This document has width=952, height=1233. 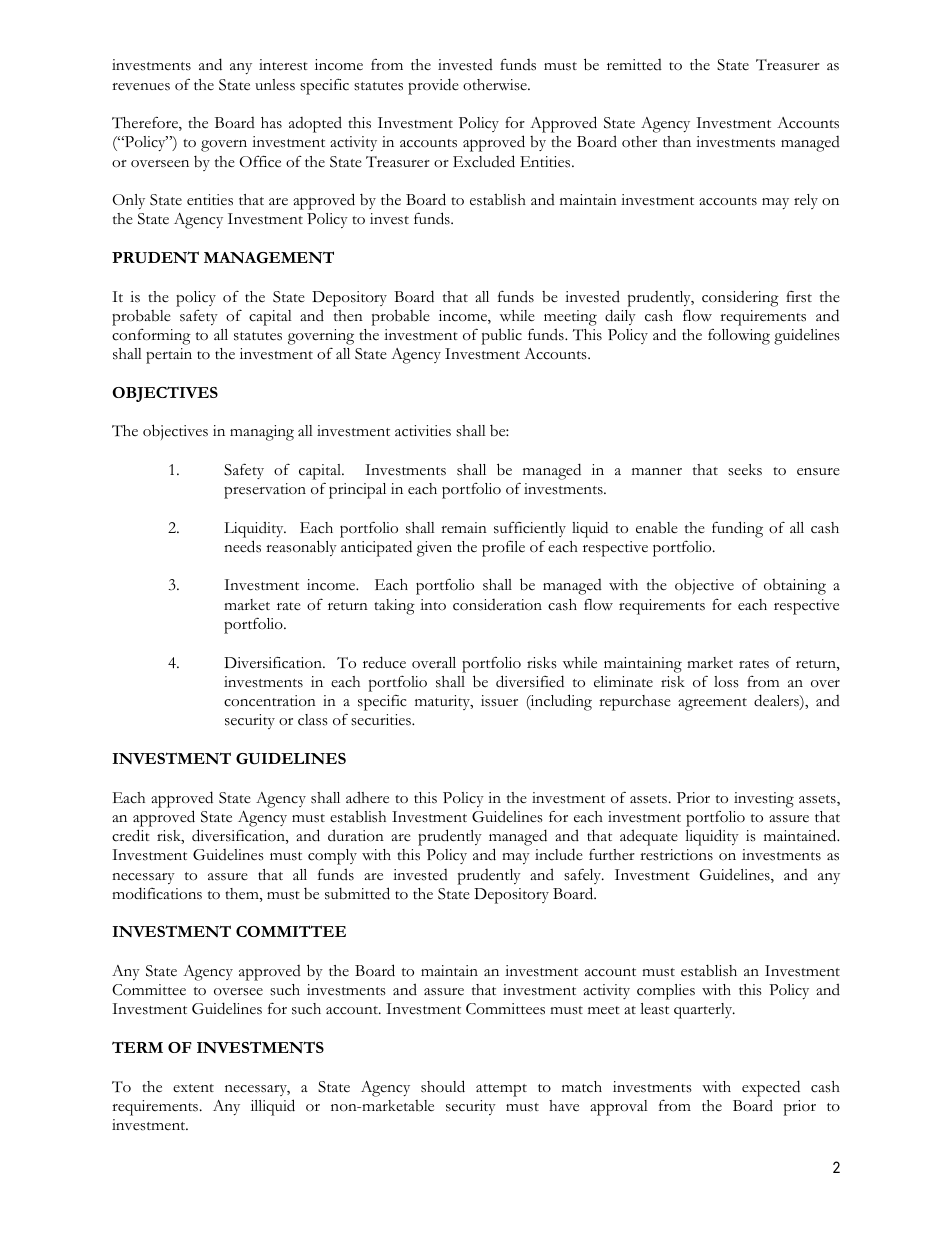 What do you see at coordinates (423, 431) in the document?
I see `activities` at bounding box center [423, 431].
